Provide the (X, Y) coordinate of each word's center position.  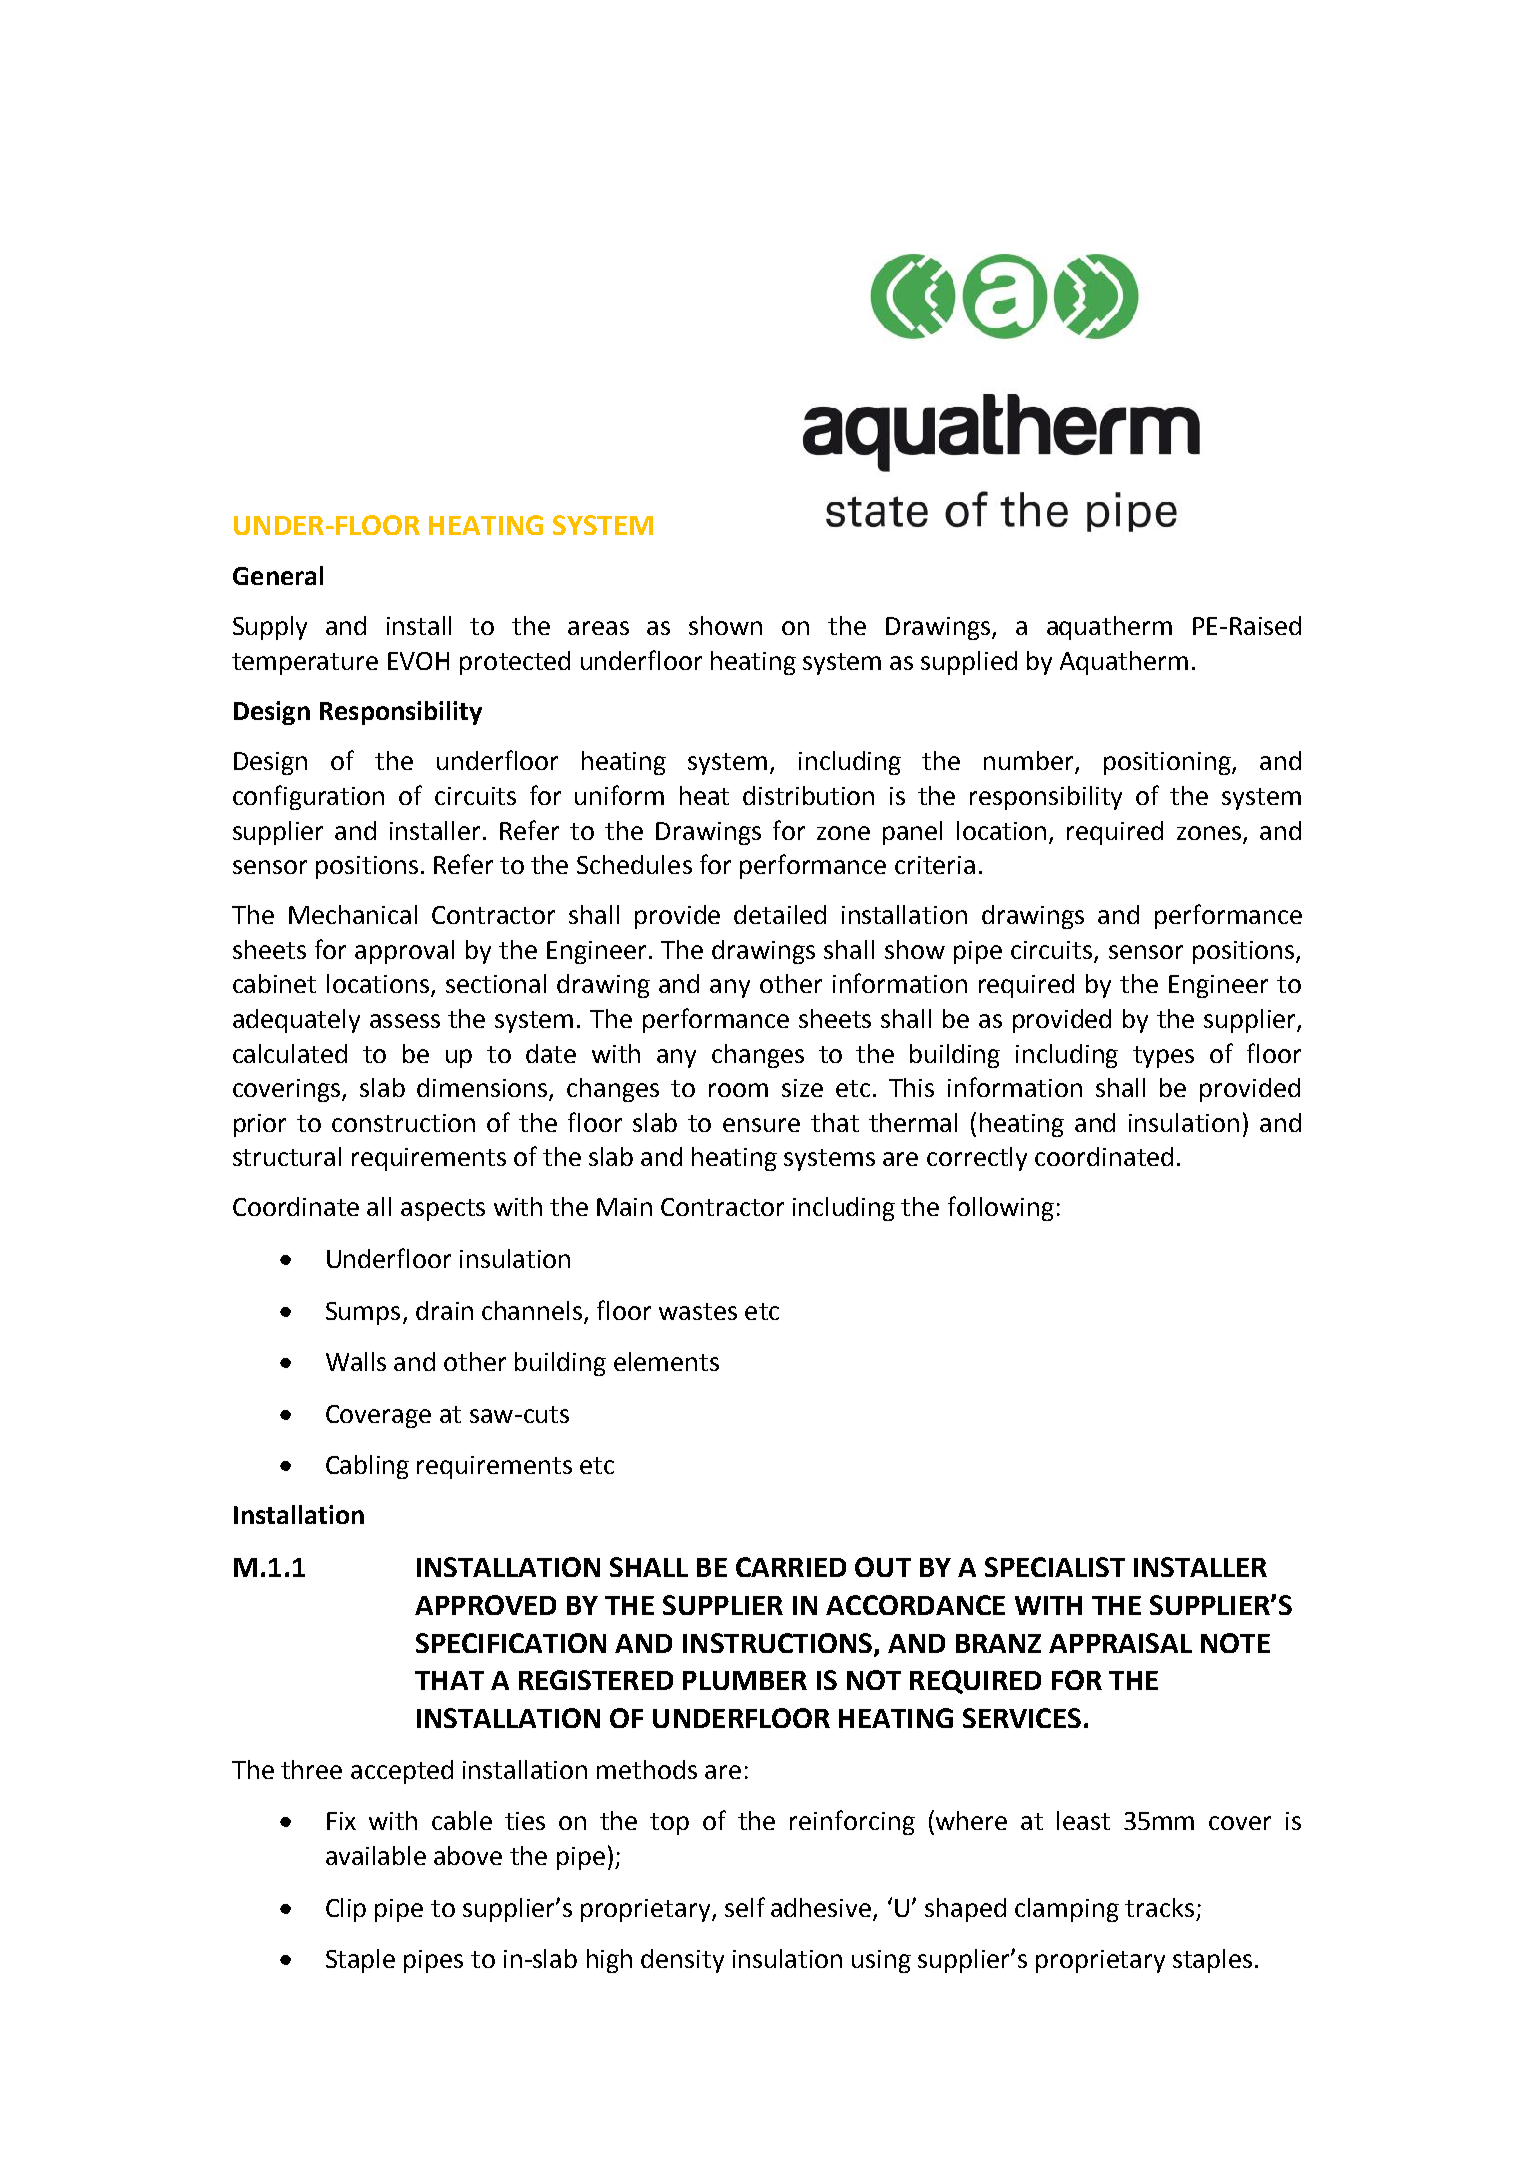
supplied (969, 663)
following (1001, 1208)
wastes (698, 1311)
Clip (346, 1910)
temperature (305, 664)
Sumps (363, 1313)
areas (598, 628)
